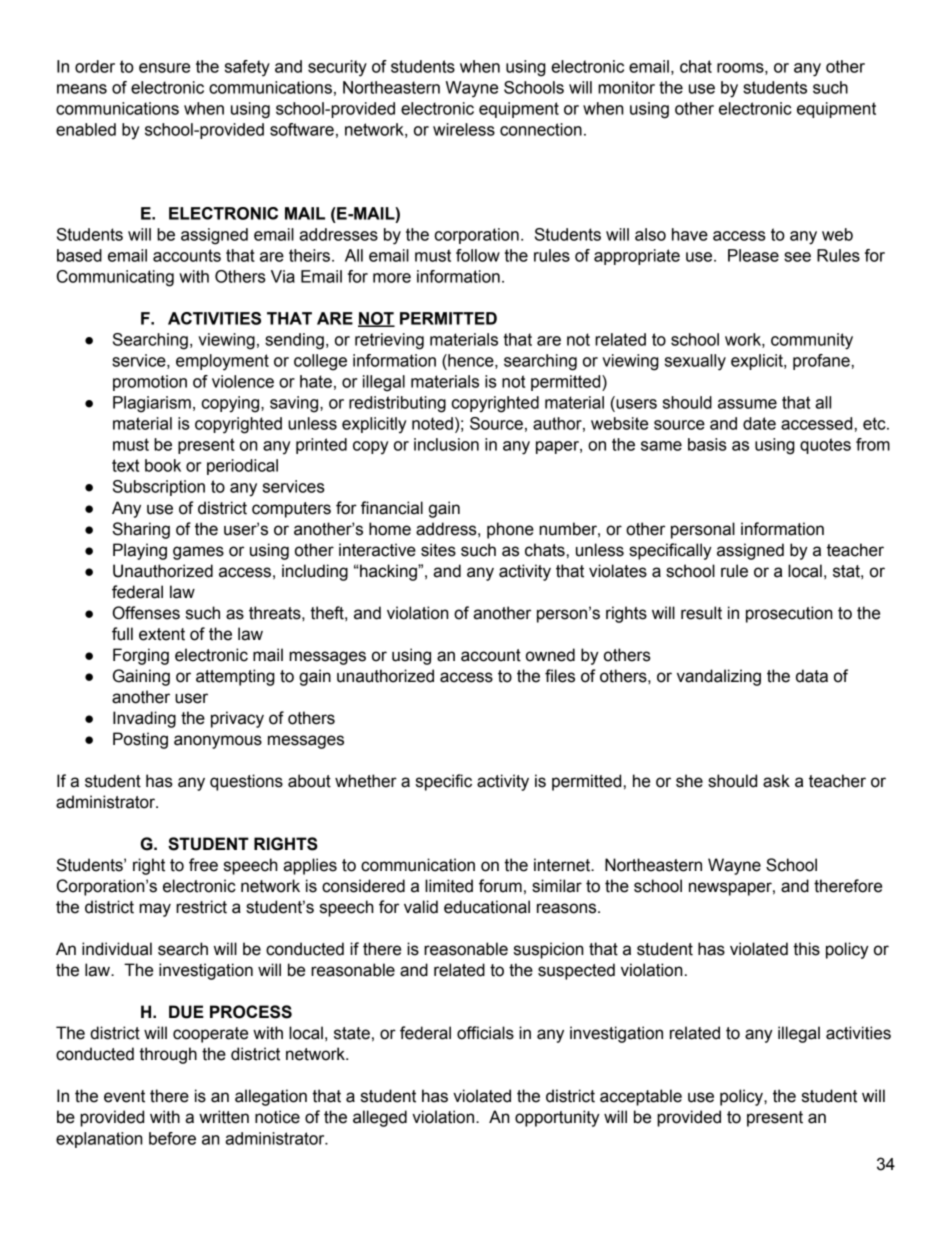 The height and width of the screenshot is (1233, 952). What do you see at coordinates (172, 1138) in the screenshot?
I see `before` at bounding box center [172, 1138].
